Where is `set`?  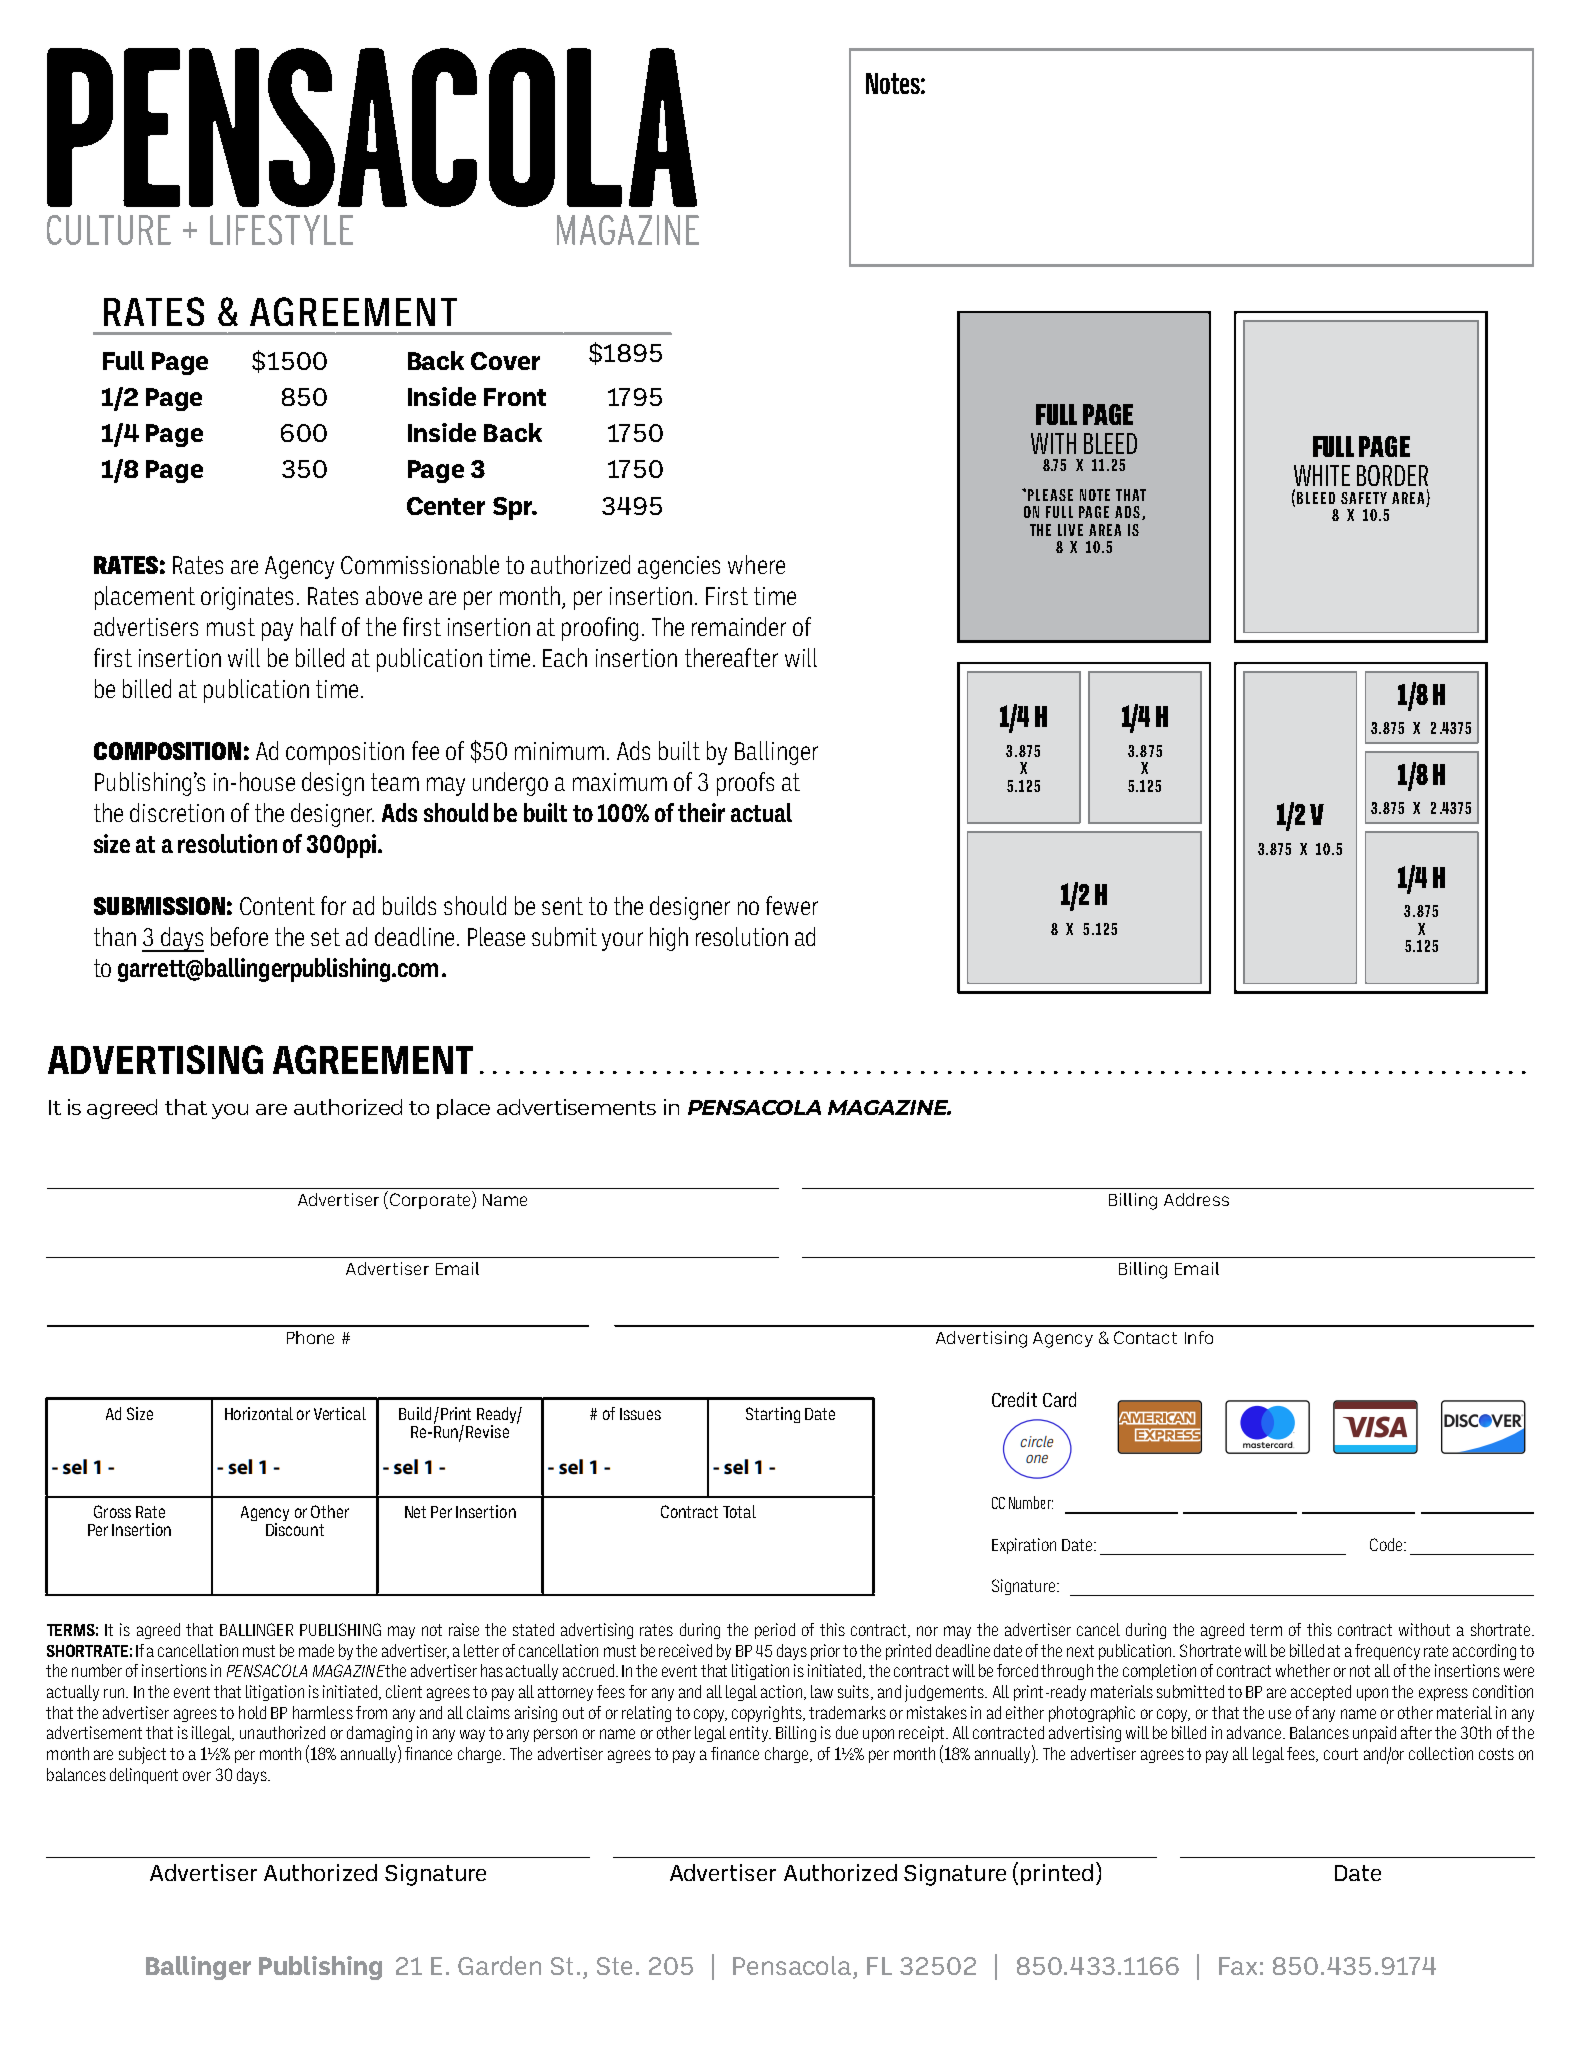
set is located at coordinates (325, 937).
